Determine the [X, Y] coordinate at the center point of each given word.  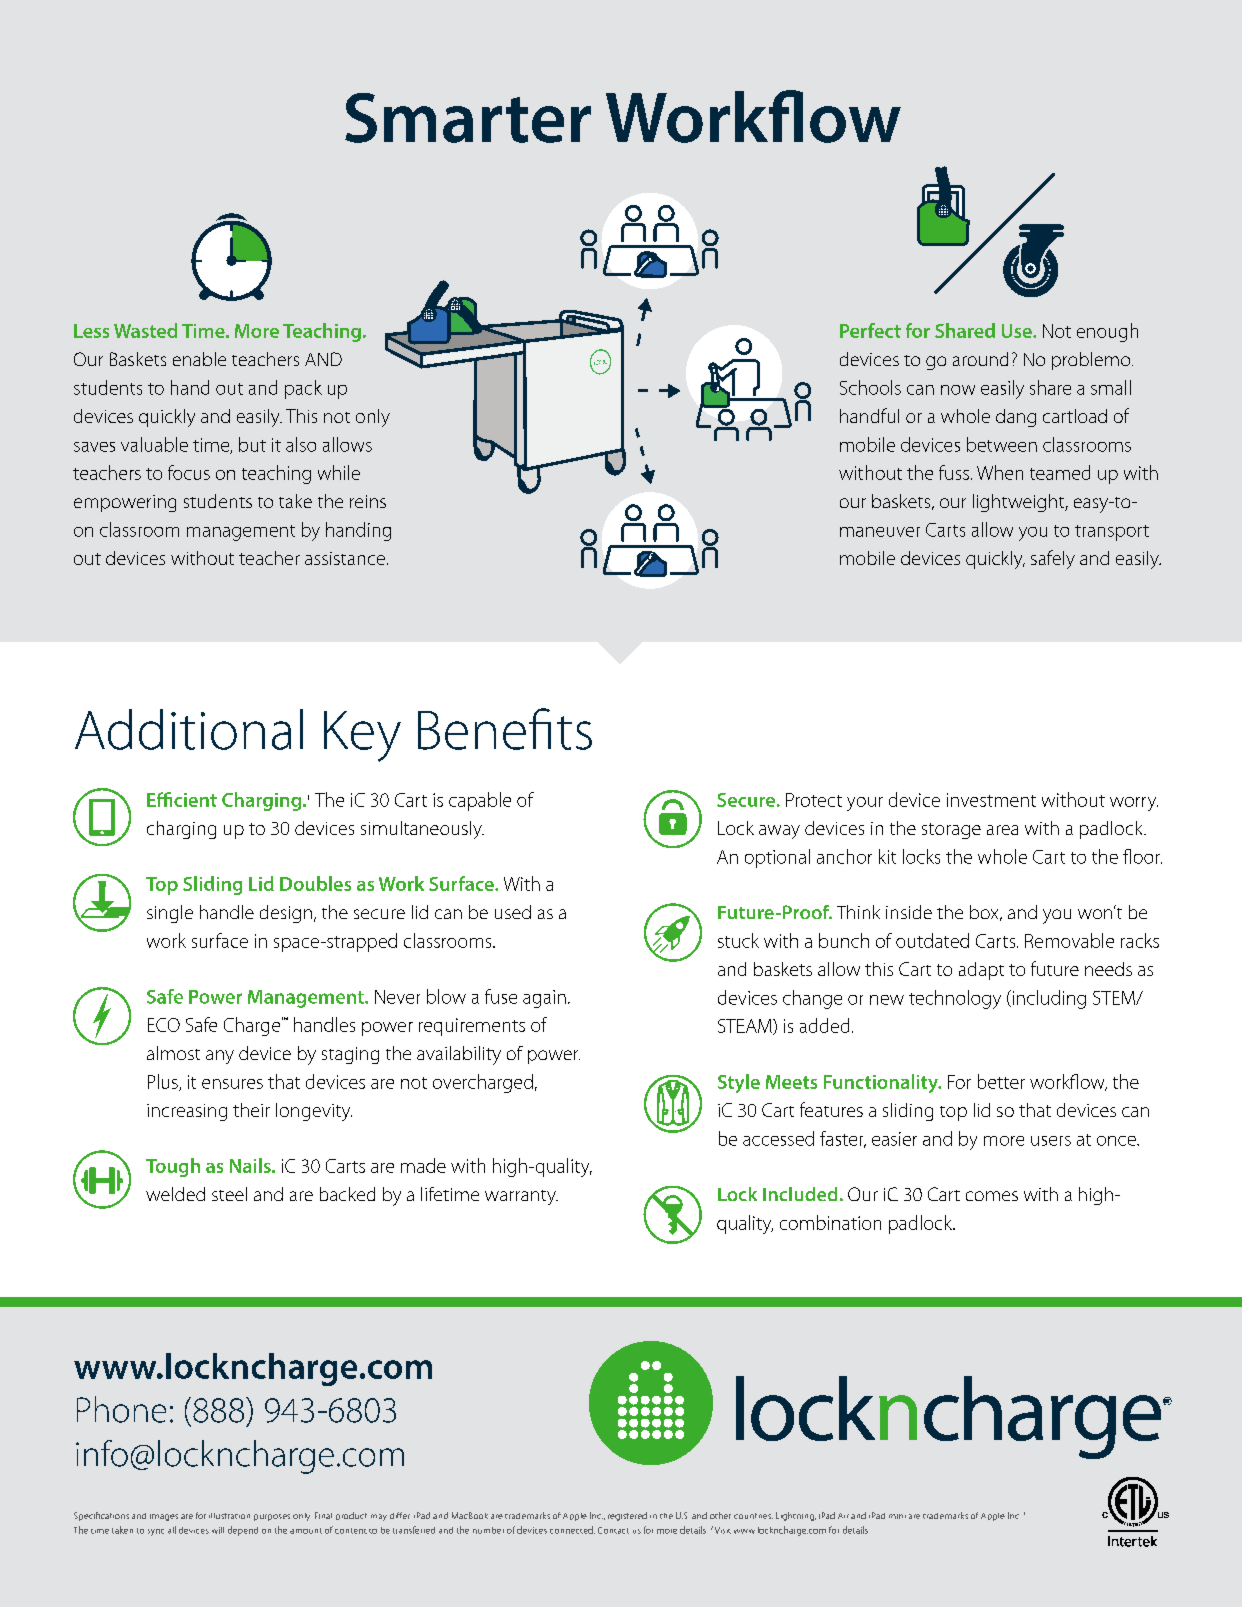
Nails [251, 1165]
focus [189, 472]
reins [368, 501]
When [1000, 472]
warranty [521, 1197]
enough [1107, 332]
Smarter [468, 118]
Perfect [870, 330]
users [1051, 1141]
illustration [229, 1516]
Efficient [182, 799]
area [1002, 830]
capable [480, 801]
